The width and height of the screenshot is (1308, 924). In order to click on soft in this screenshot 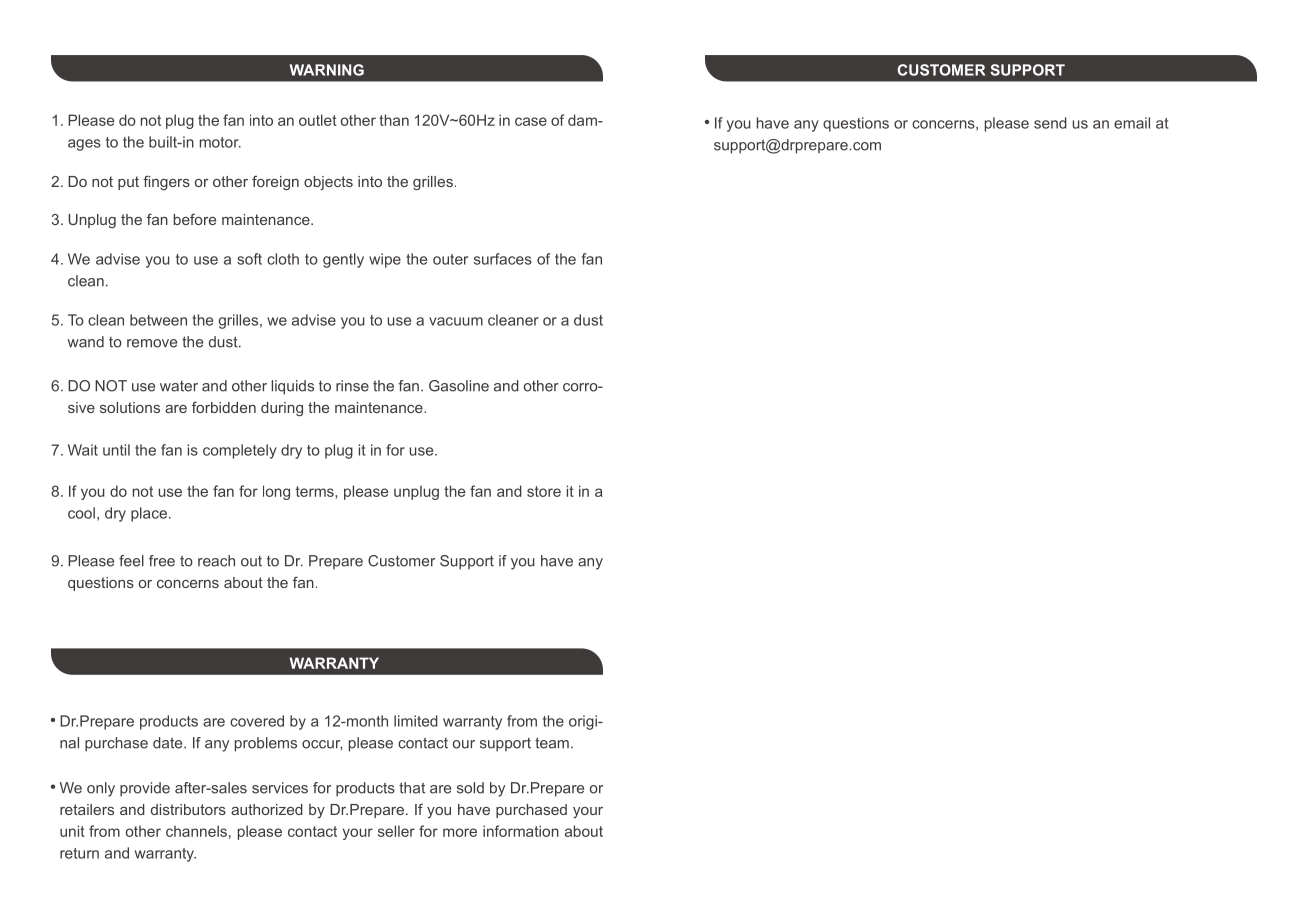, I will do `click(249, 259)`.
